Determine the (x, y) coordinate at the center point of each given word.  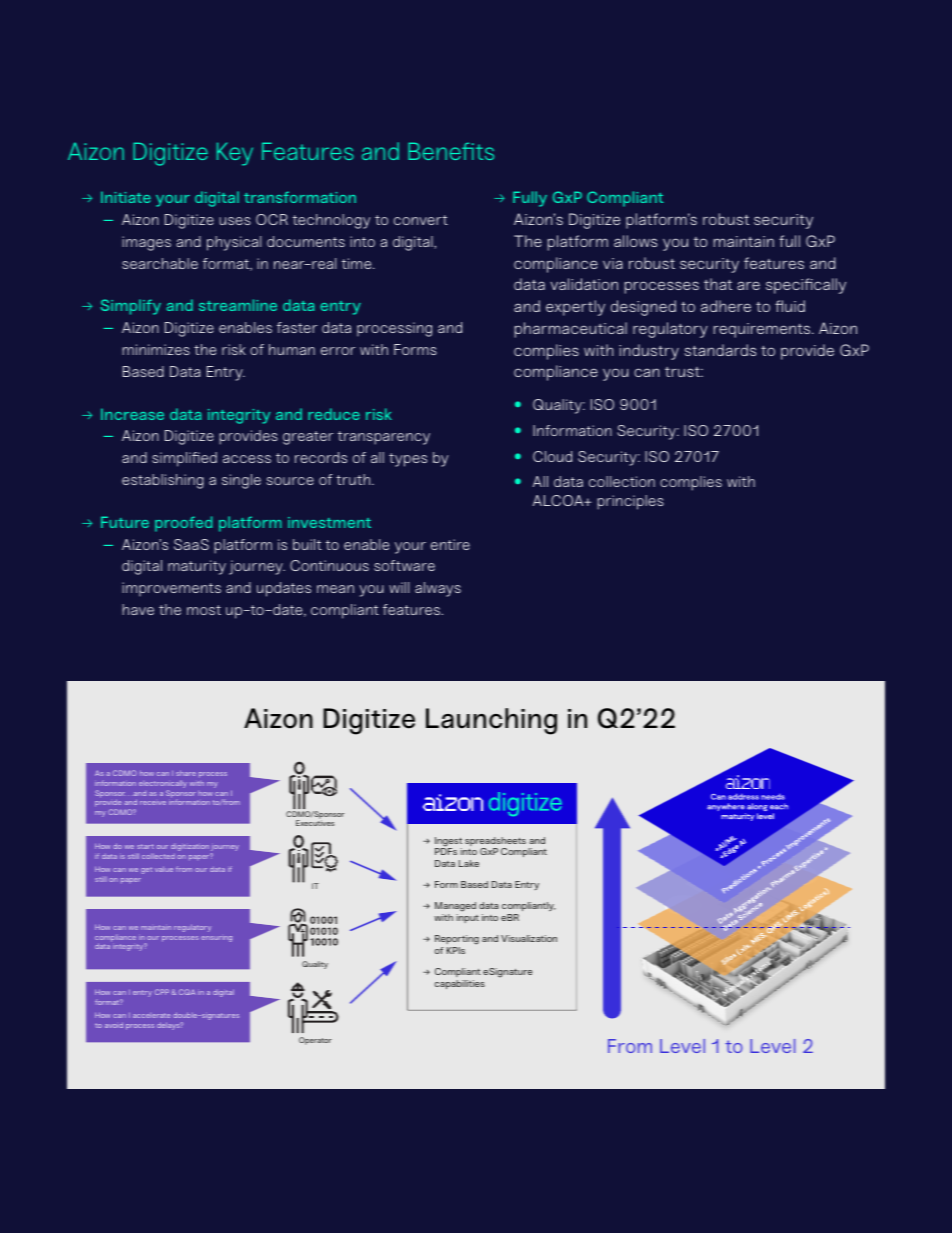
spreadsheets (495, 843)
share (186, 773)
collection (622, 481)
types (408, 460)
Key (235, 154)
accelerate (151, 1015)
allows (635, 241)
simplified (184, 459)
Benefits (451, 151)
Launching (491, 721)
